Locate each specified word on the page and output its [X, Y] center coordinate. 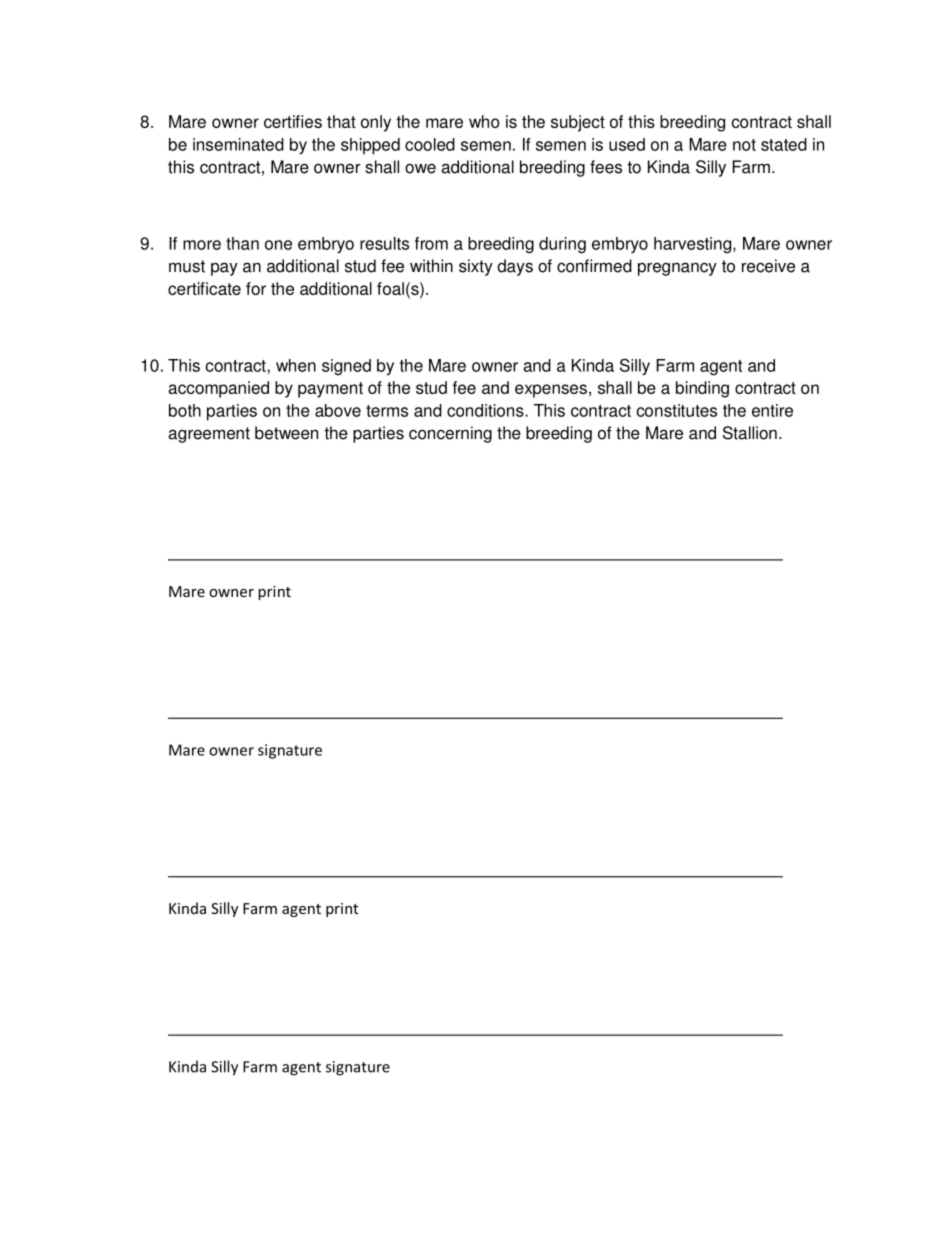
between [286, 433]
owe [420, 168]
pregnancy [677, 269]
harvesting [694, 245]
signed [346, 367]
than [242, 243]
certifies [293, 121]
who [484, 121]
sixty [476, 267]
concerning [450, 434]
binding [702, 389]
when [296, 365]
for [256, 288]
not [744, 145]
